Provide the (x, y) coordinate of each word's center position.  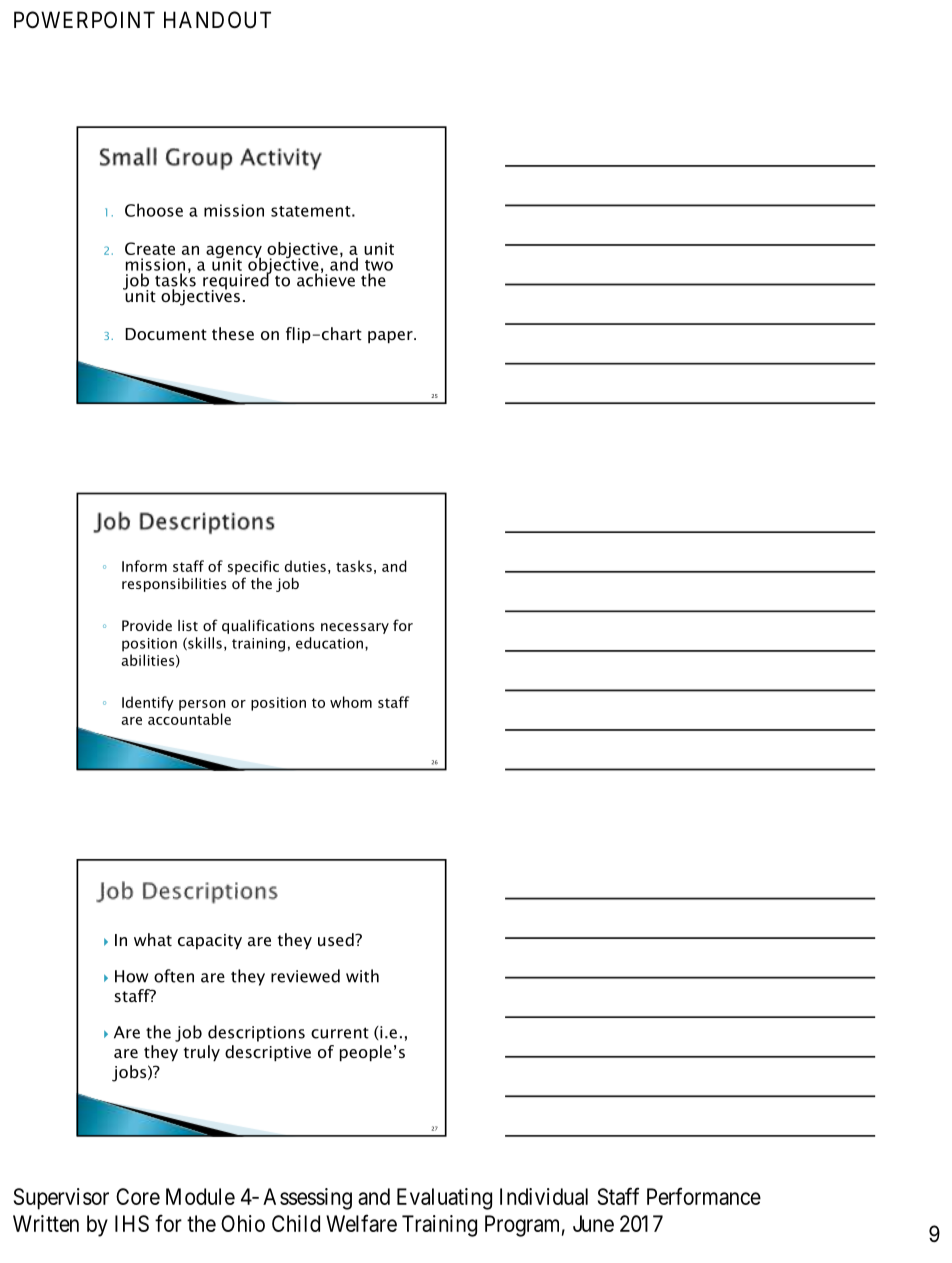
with (362, 976)
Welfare (361, 1223)
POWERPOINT (84, 20)
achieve (326, 279)
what (153, 939)
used (337, 939)
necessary (355, 628)
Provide (147, 625)
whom (351, 702)
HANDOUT (217, 20)
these (233, 333)
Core (138, 1196)
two (379, 265)
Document (166, 334)
